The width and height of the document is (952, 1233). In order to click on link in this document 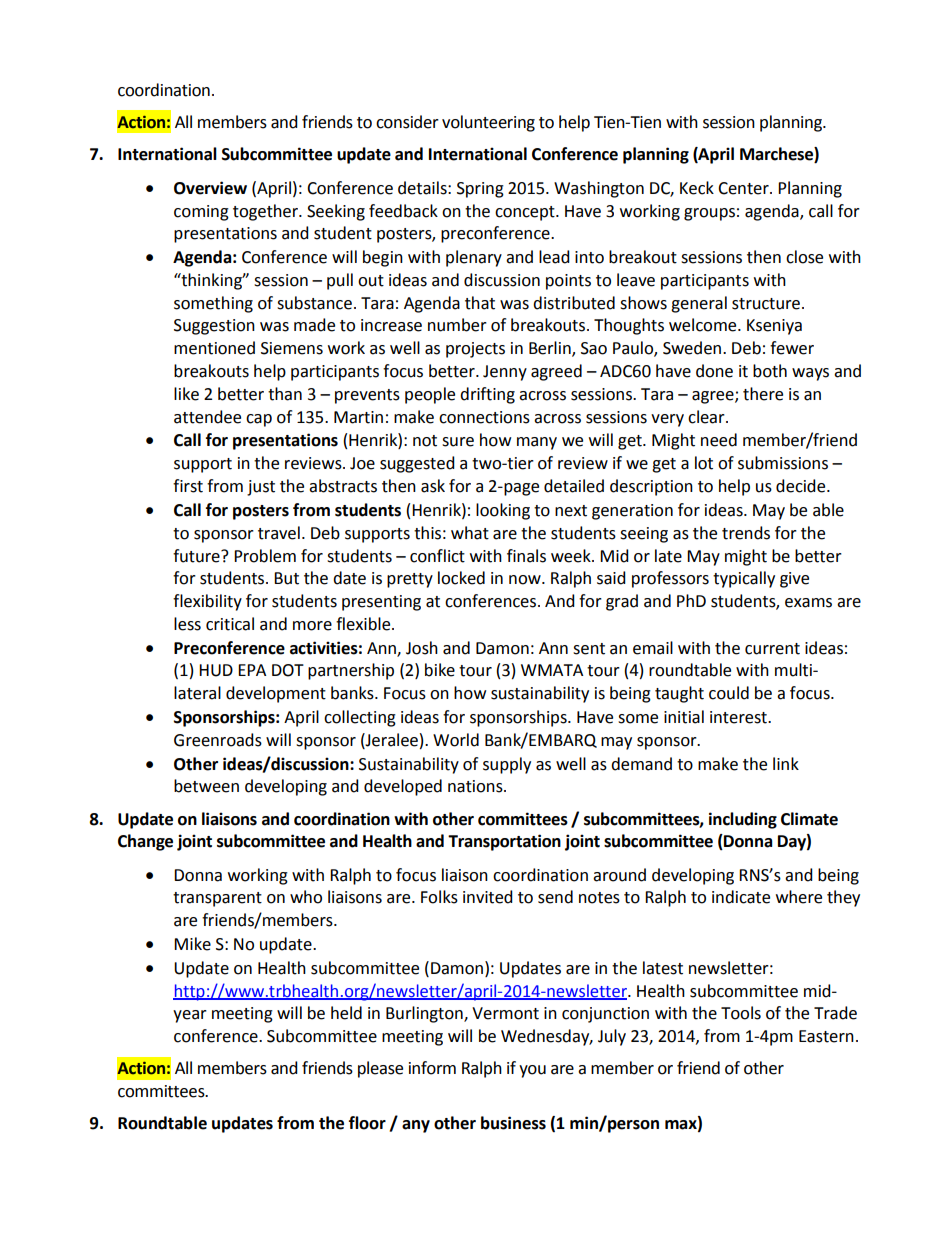, I will do `click(786, 763)`.
